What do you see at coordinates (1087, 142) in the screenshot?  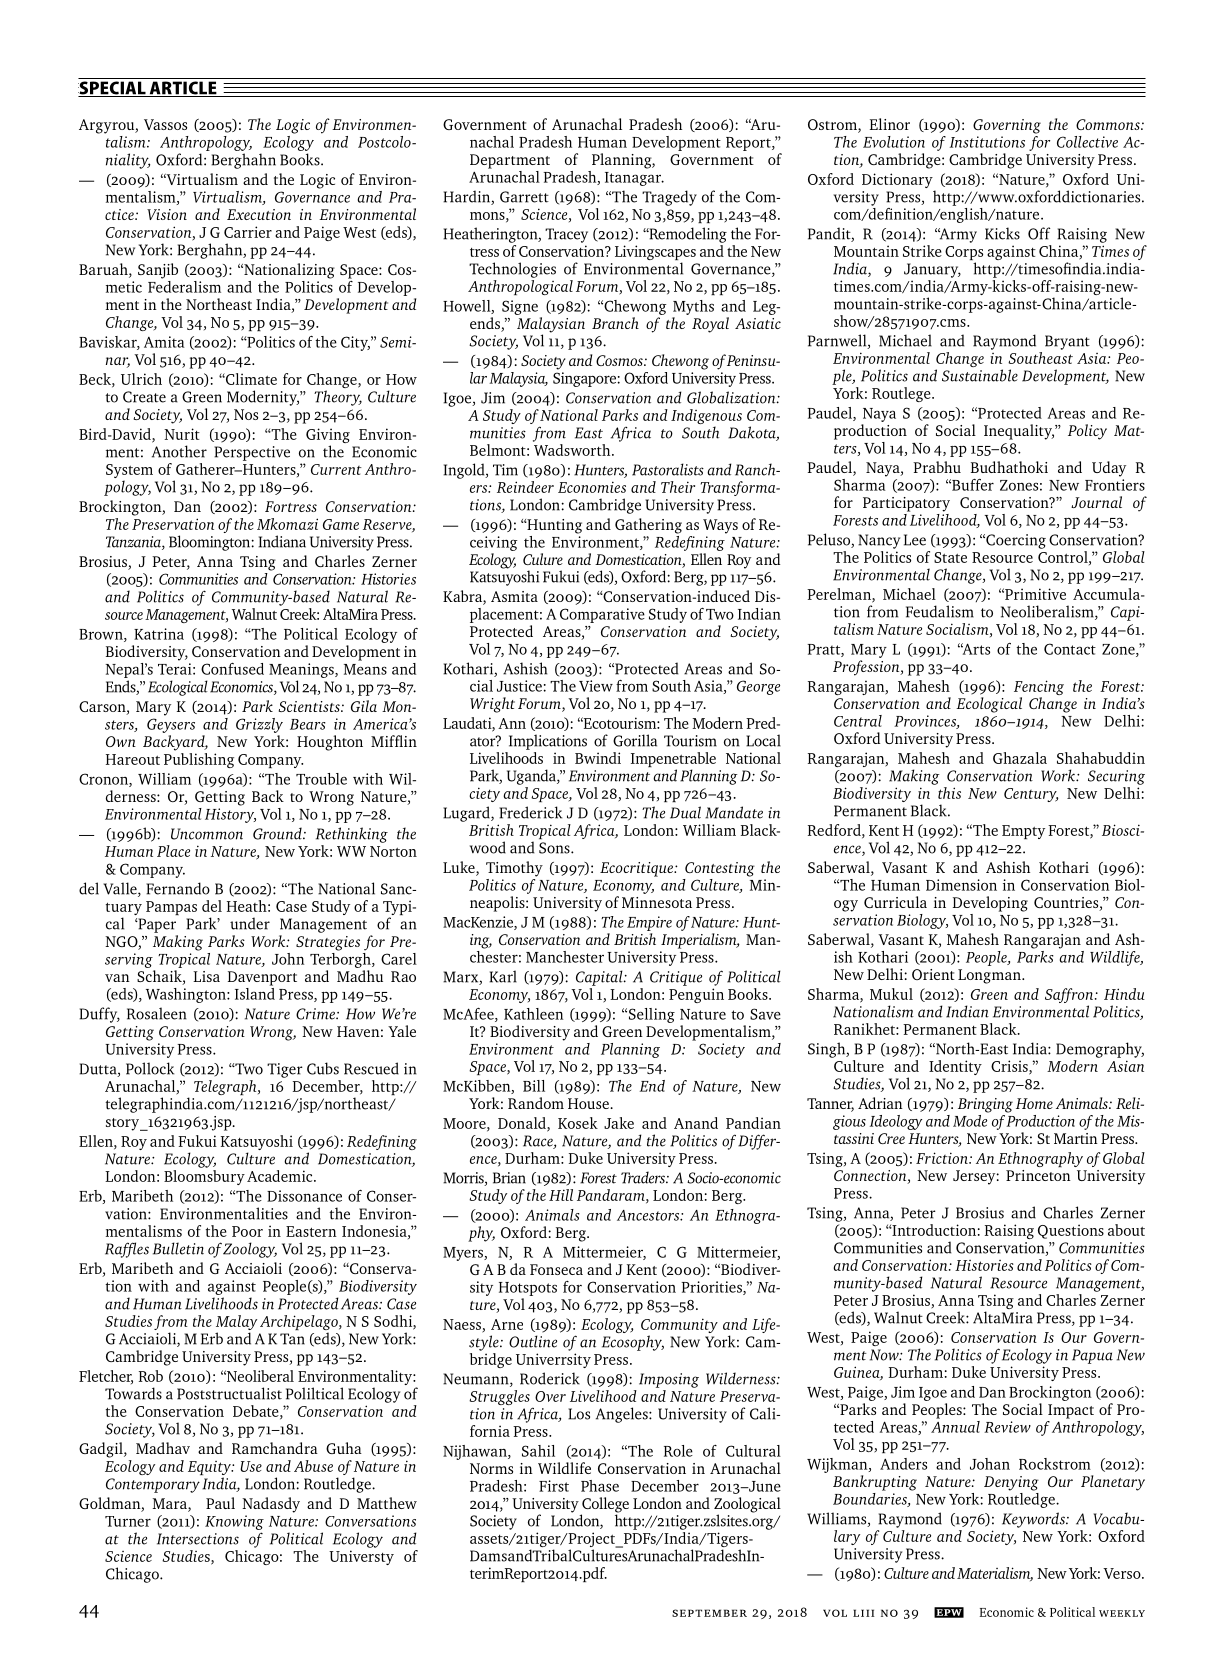 I see `Collective` at bounding box center [1087, 142].
